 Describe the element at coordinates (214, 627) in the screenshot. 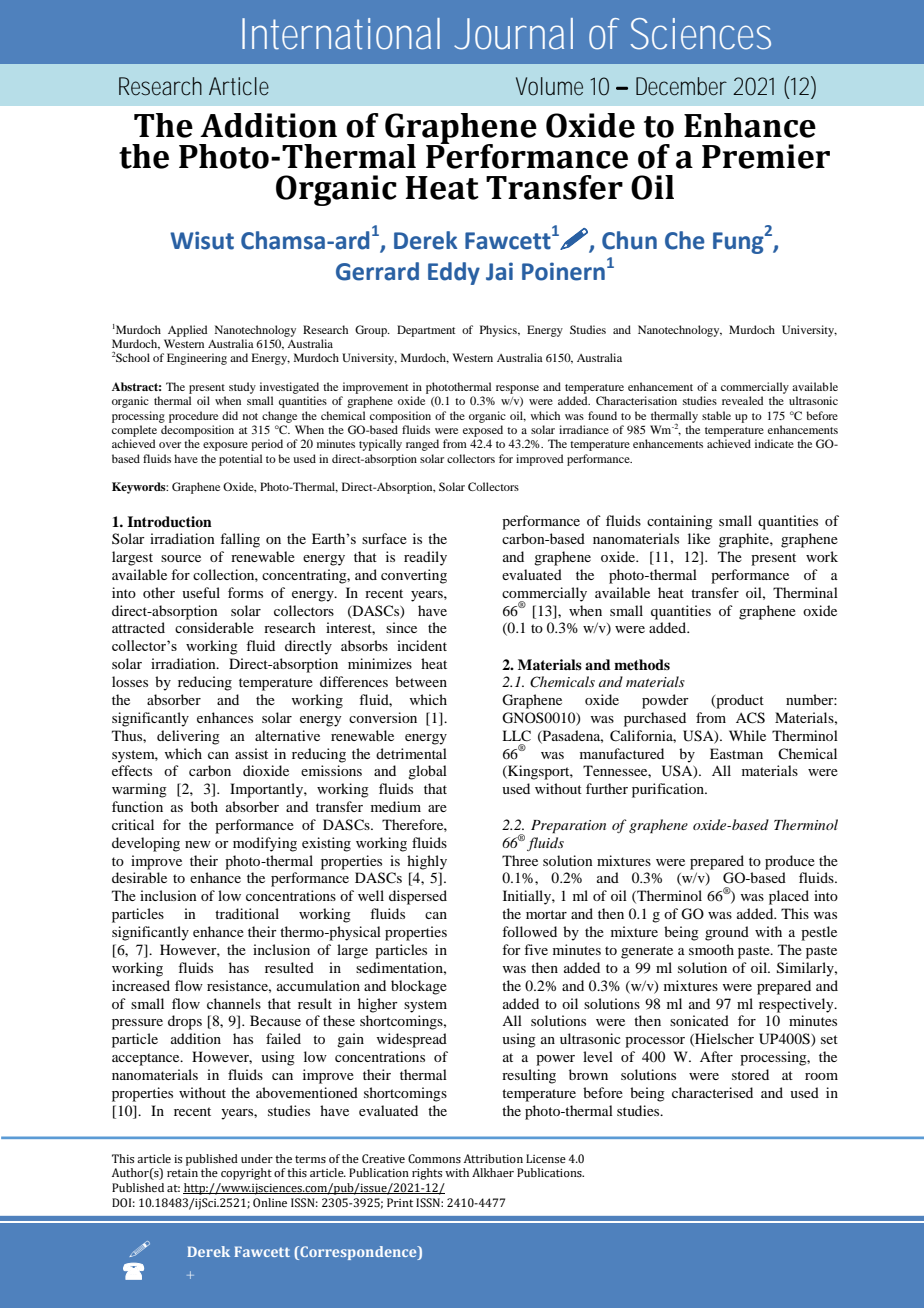

I see `considerable` at that location.
